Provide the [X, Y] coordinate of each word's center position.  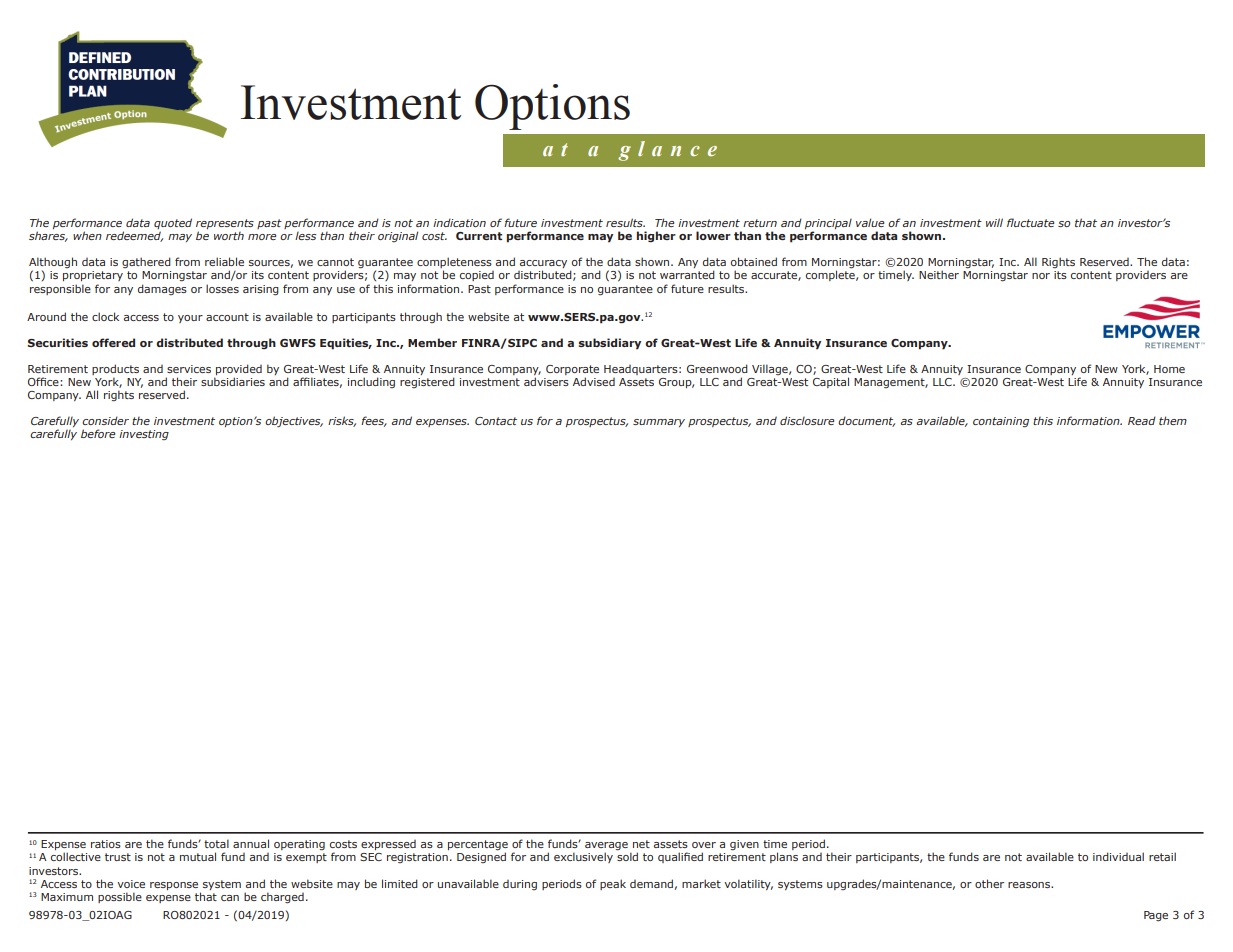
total [216, 843]
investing [144, 435]
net [641, 844]
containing [1001, 422]
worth [229, 236]
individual [1118, 856]
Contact [496, 421]
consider [105, 420]
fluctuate [1030, 222]
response [174, 886]
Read [1142, 420]
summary [659, 423]
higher [656, 237]
